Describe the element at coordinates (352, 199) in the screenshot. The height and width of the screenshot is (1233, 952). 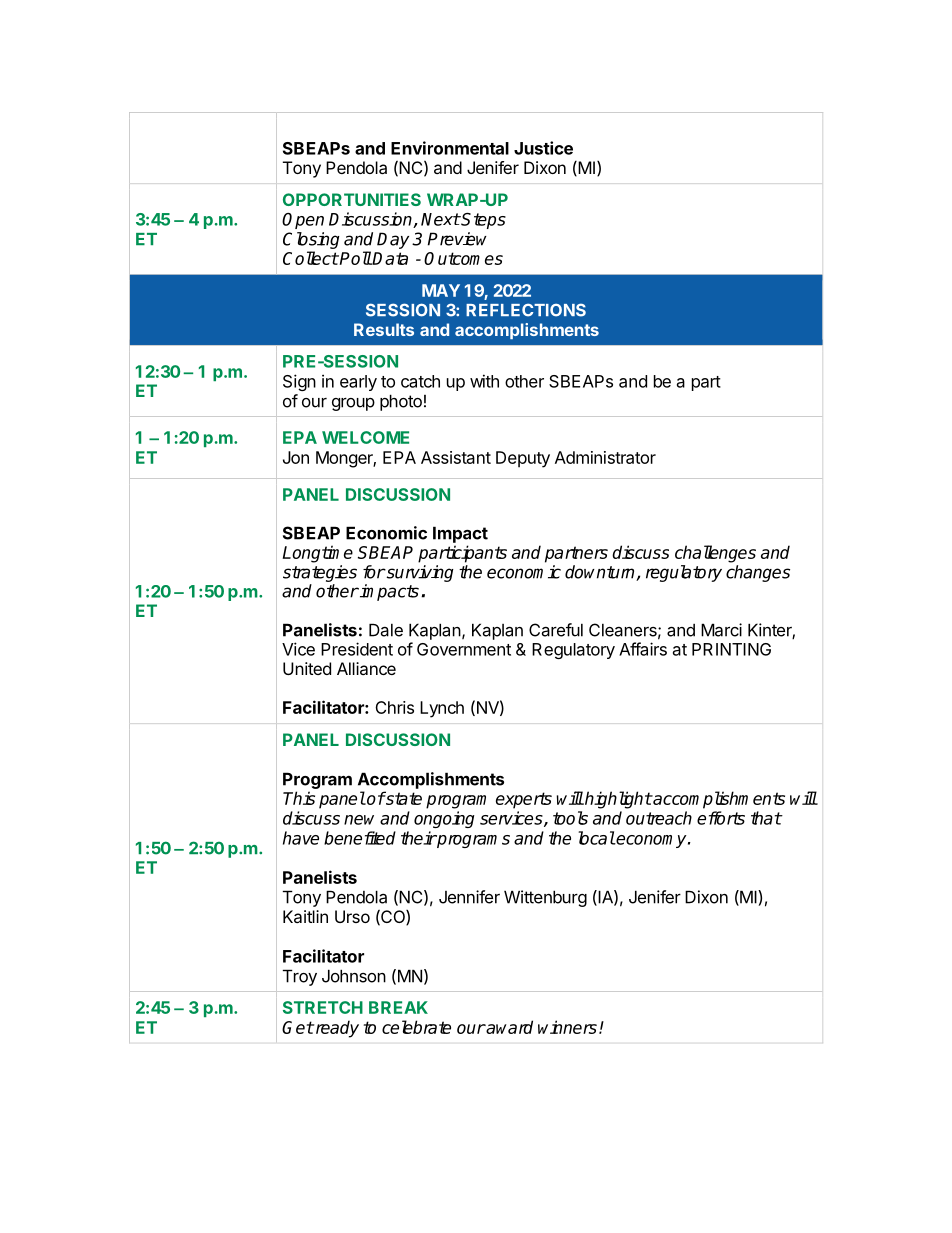
I see `OPPORTUNITIES` at that location.
